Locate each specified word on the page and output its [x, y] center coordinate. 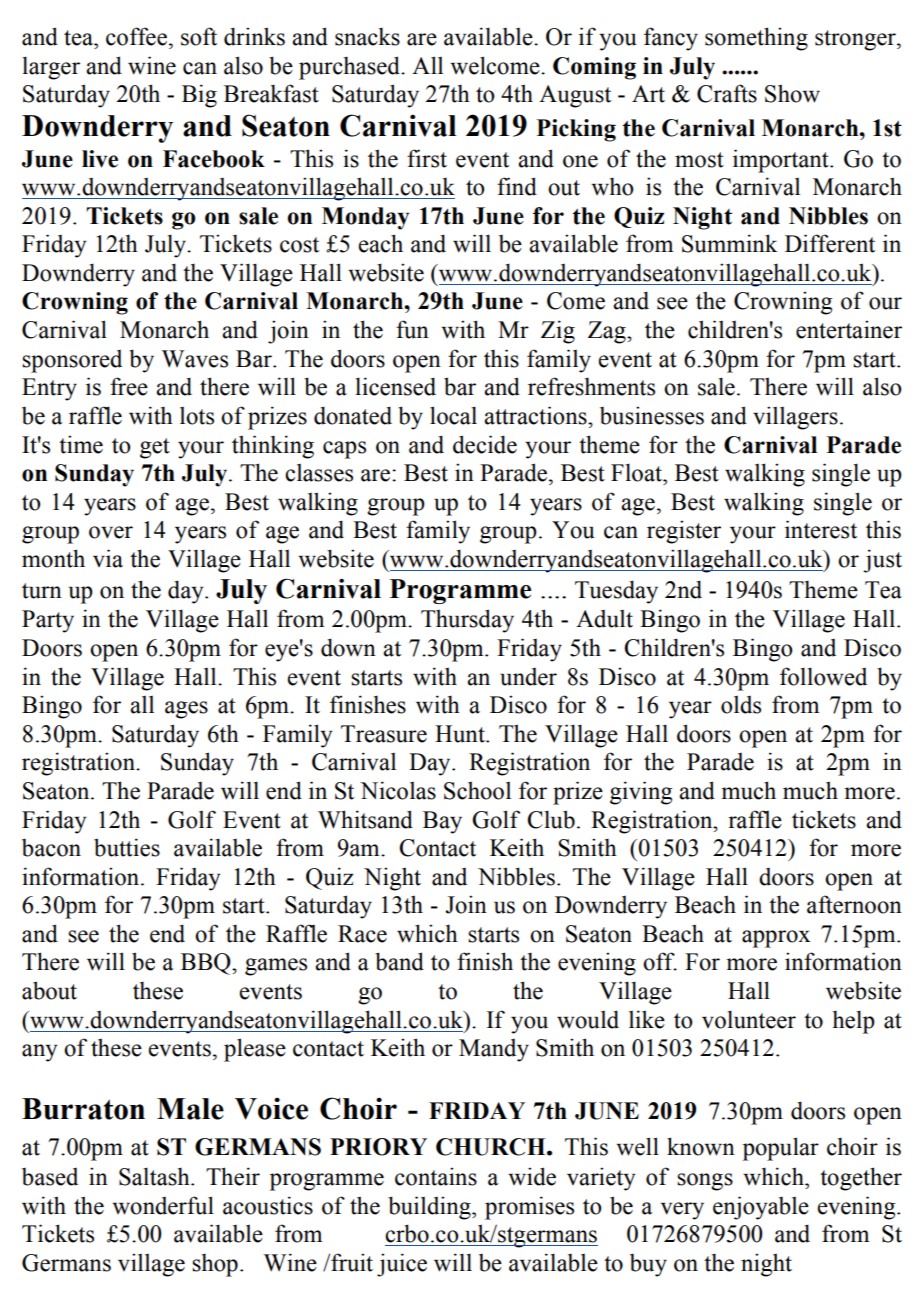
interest [821, 529]
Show [792, 93]
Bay [442, 822]
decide [485, 444]
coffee [136, 36]
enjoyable [761, 1208]
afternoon [854, 904]
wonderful [163, 1205]
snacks [367, 36]
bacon [51, 848]
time [81, 444]
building [430, 1208]
